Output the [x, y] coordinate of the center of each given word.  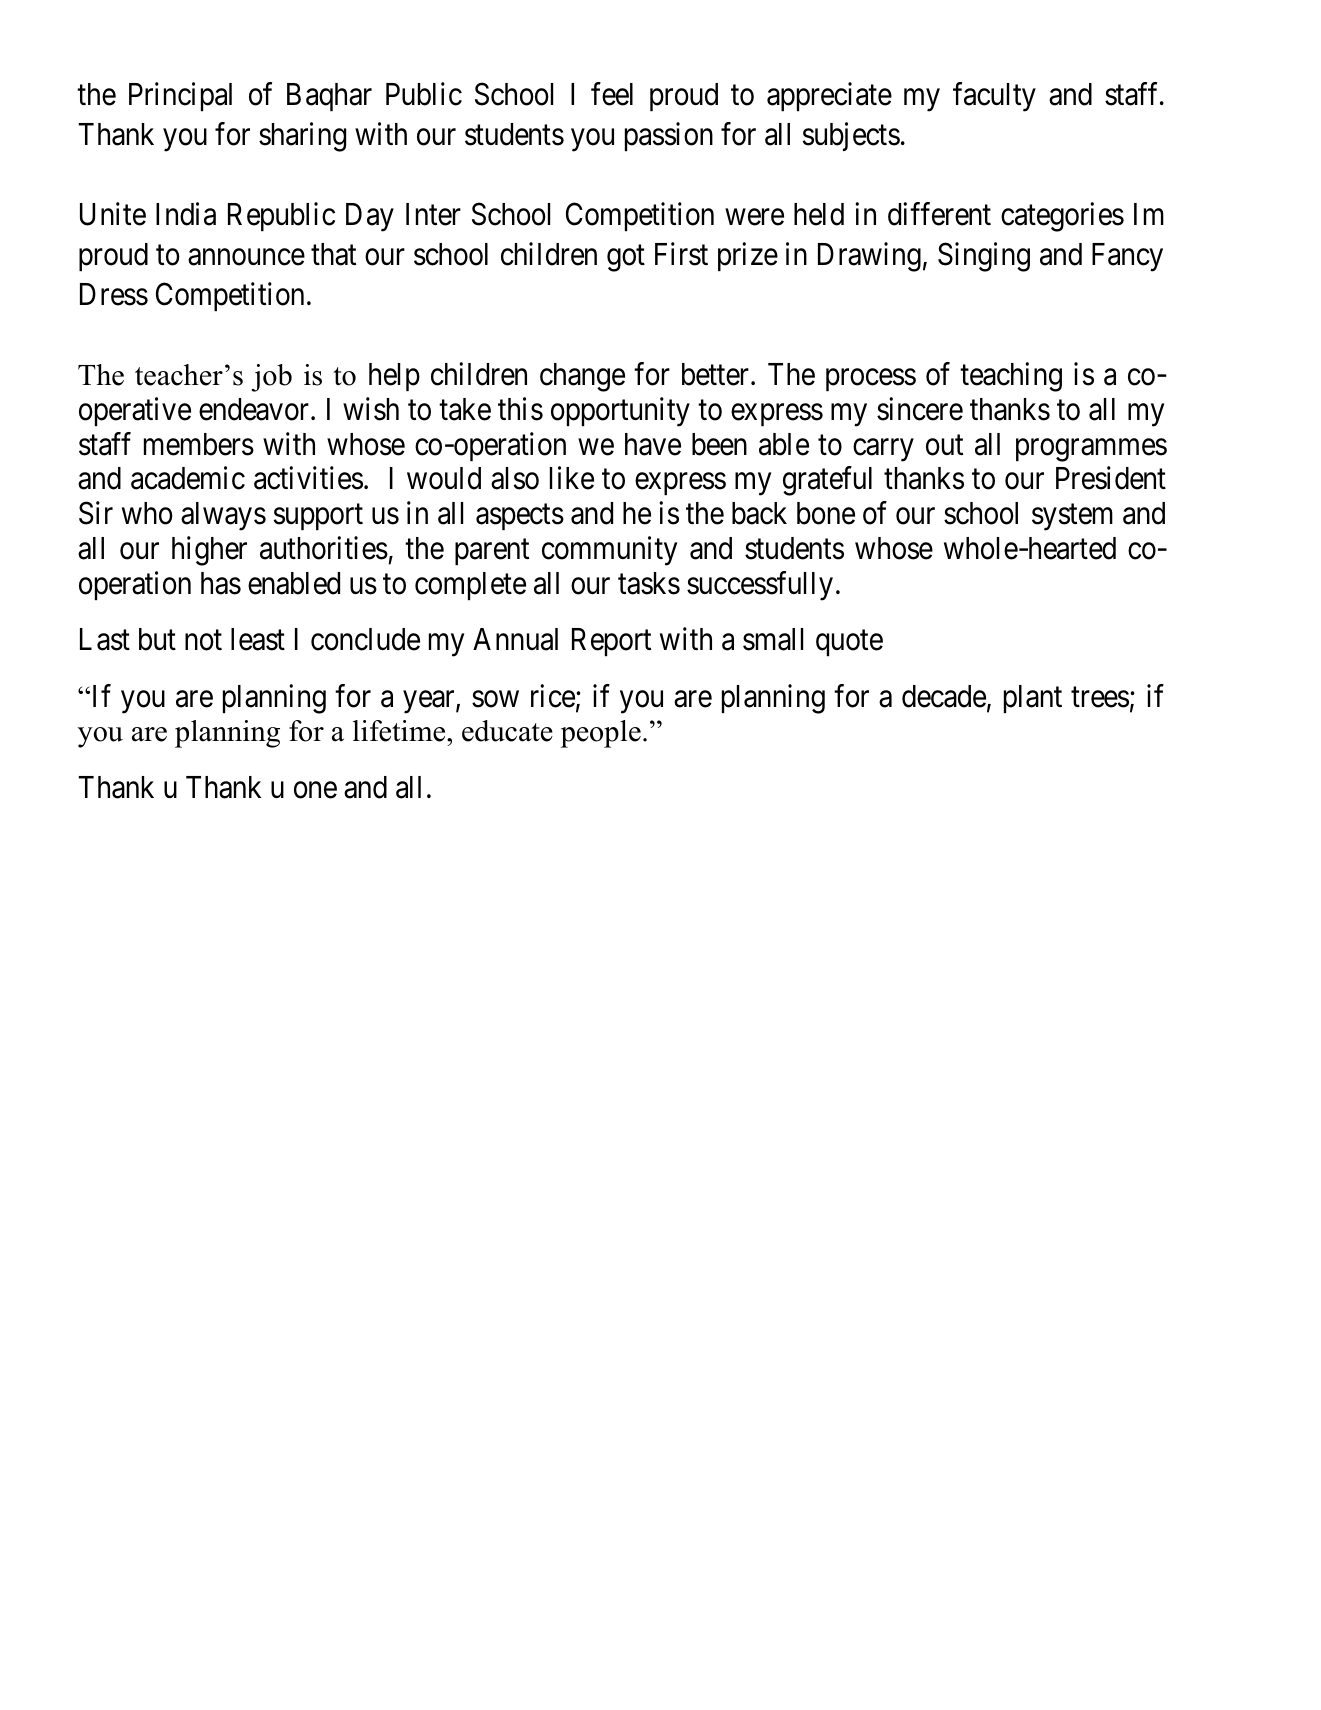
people [601, 734]
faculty [994, 97]
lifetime [400, 731]
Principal [180, 97]
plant [1033, 699]
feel [612, 94]
